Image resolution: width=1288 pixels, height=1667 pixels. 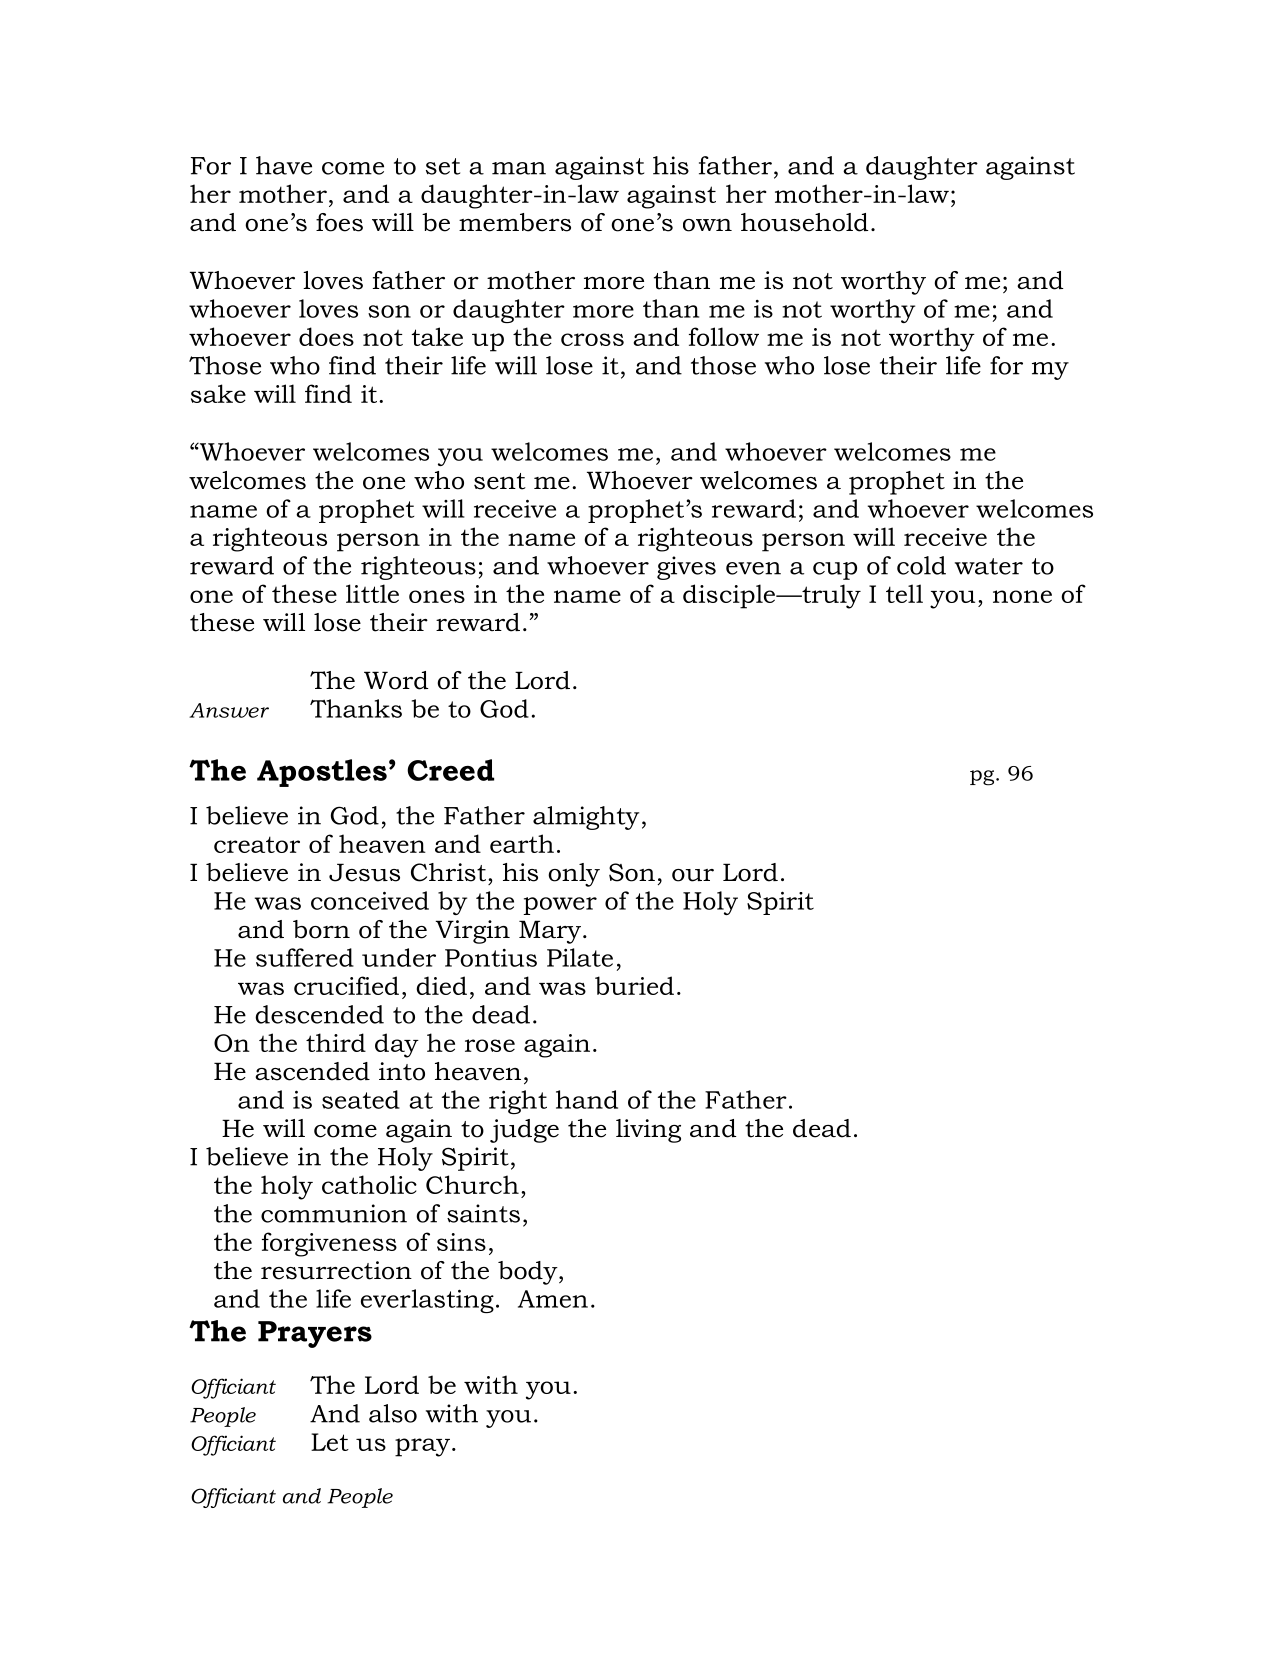 What do you see at coordinates (529, 1273) in the screenshot?
I see `body` at bounding box center [529, 1273].
